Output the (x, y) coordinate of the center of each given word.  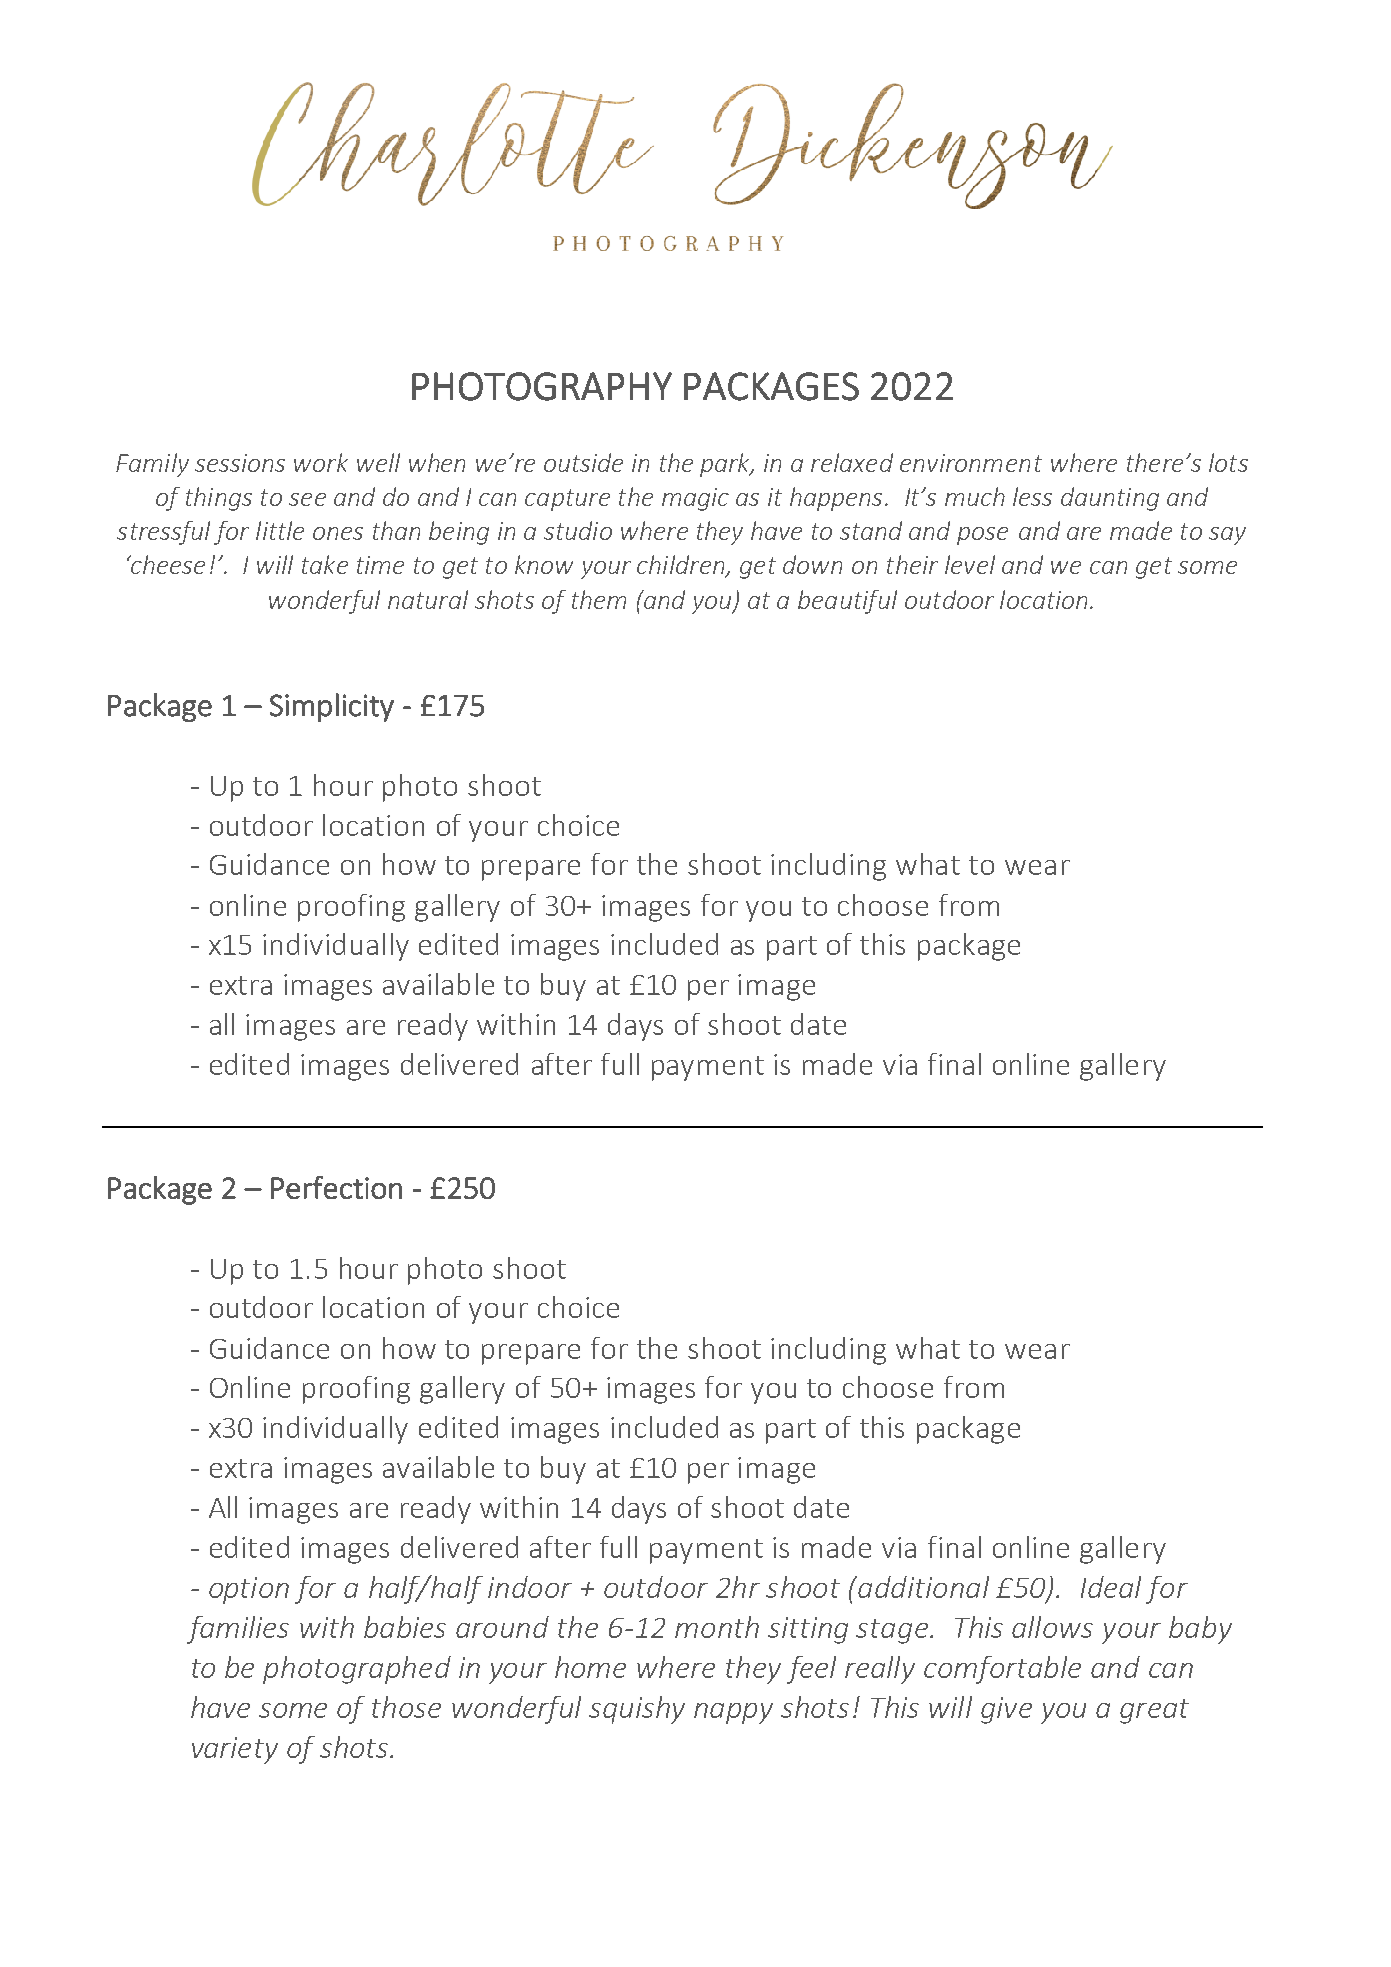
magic (695, 499)
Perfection (336, 1187)
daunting (1110, 499)
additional (922, 1587)
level (970, 564)
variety (235, 1750)
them (599, 599)
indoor (530, 1587)
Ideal (1111, 1587)
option (249, 1590)
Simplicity (332, 707)
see (307, 499)
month (717, 1627)
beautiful (847, 602)
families (238, 1630)
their (912, 564)
